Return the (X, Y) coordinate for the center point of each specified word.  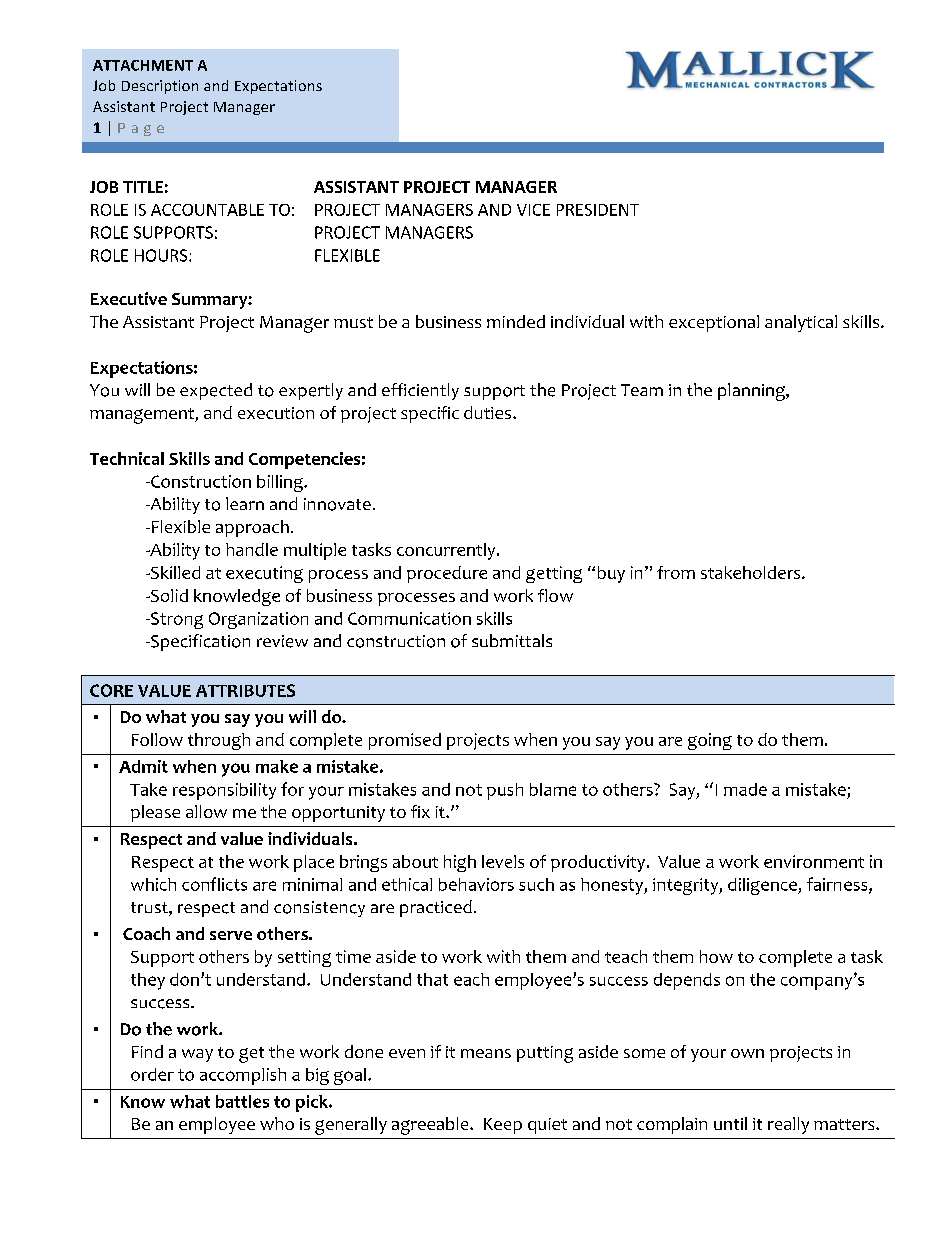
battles (242, 1101)
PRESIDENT (598, 210)
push (505, 791)
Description (160, 87)
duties (487, 412)
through (219, 741)
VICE (533, 210)
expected (216, 391)
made (745, 789)
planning (752, 392)
